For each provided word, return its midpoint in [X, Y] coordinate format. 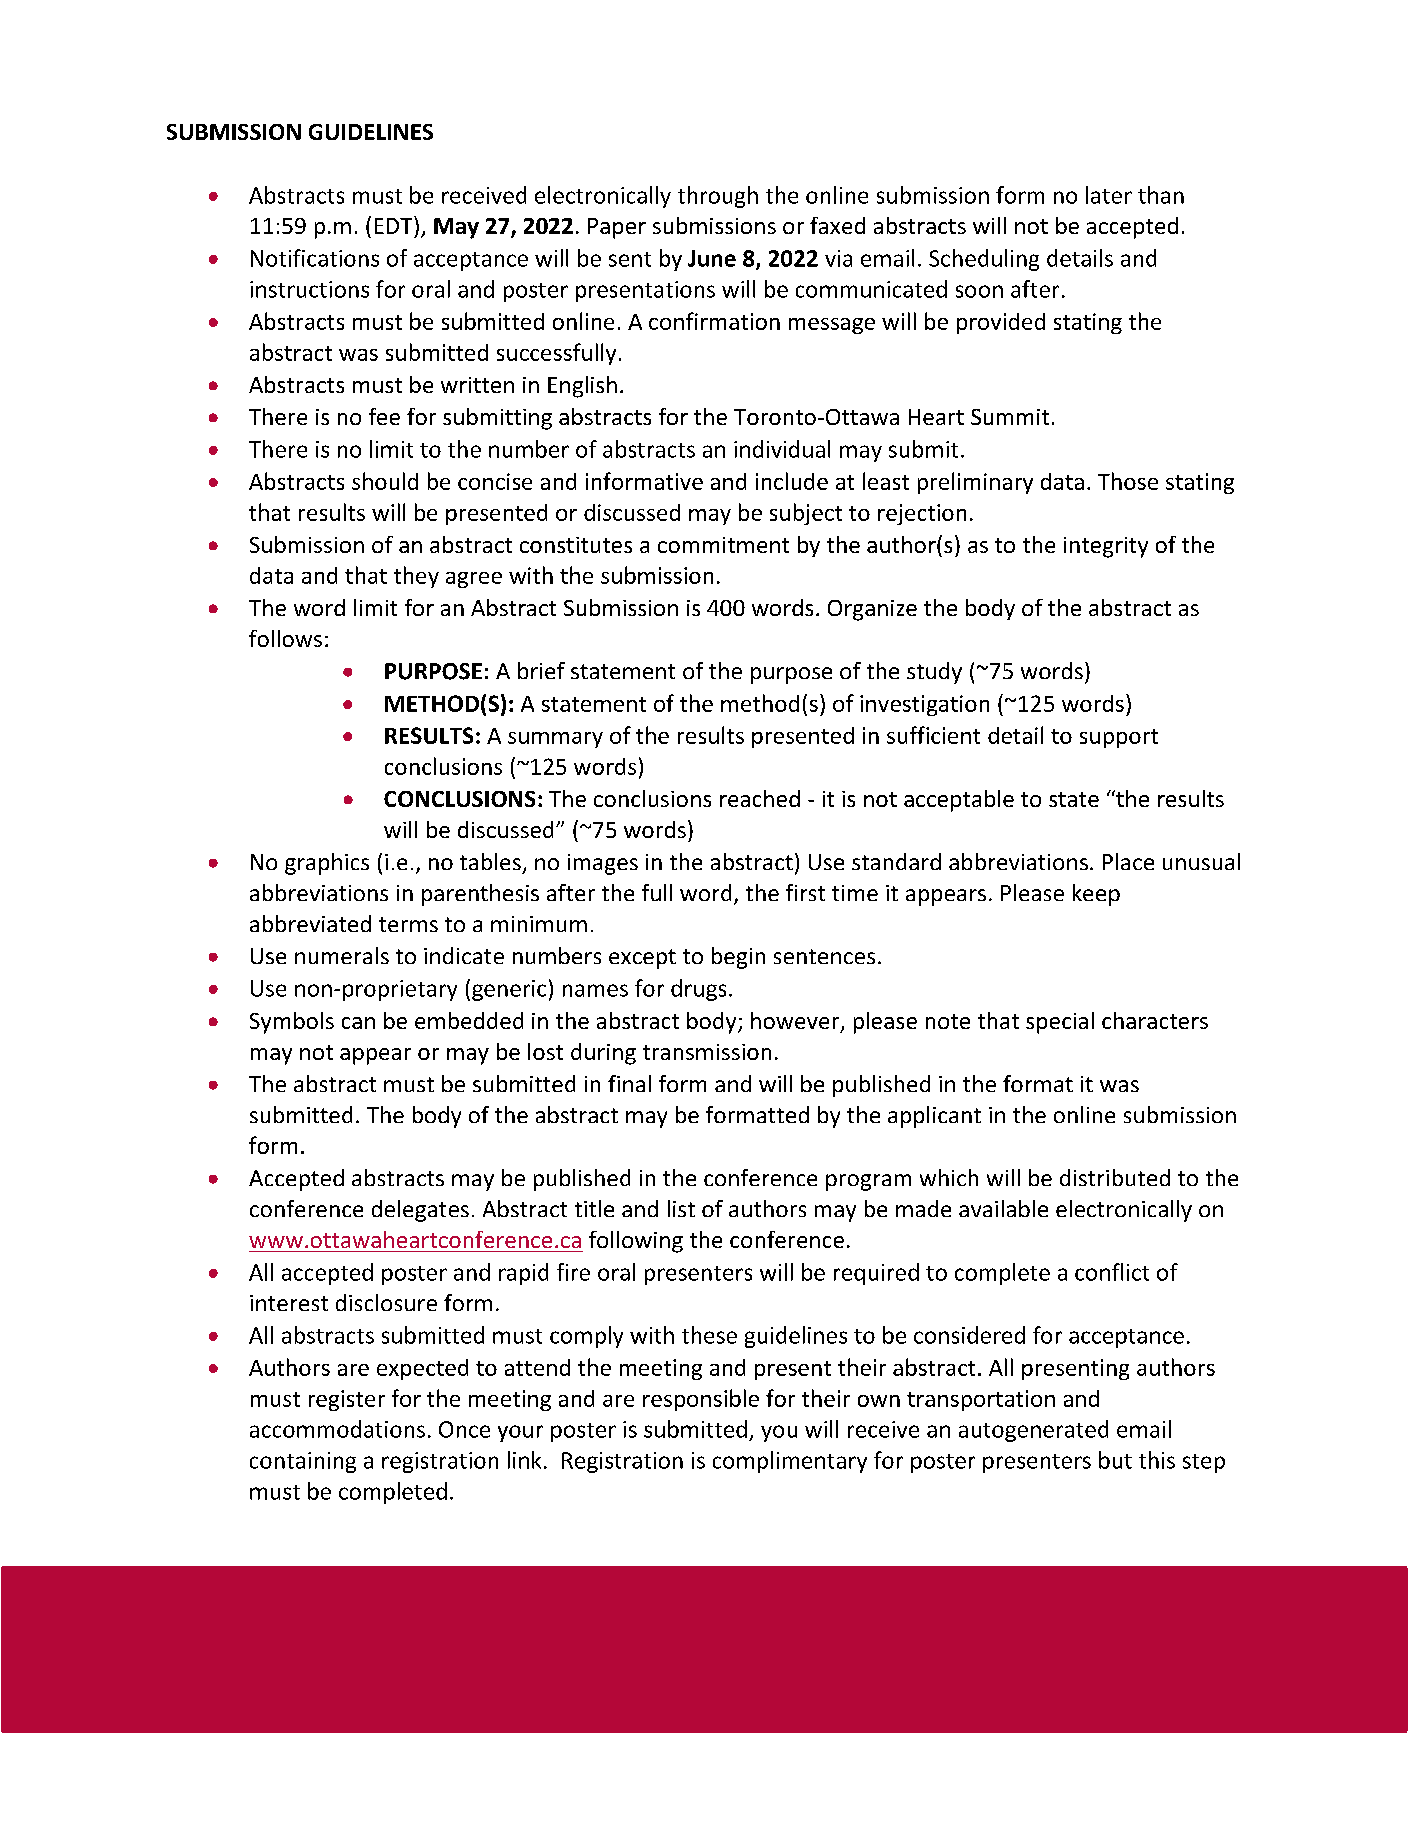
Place [1128, 861]
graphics [327, 864]
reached [760, 798]
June [712, 258]
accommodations [337, 1429]
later [1109, 195]
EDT [395, 225]
